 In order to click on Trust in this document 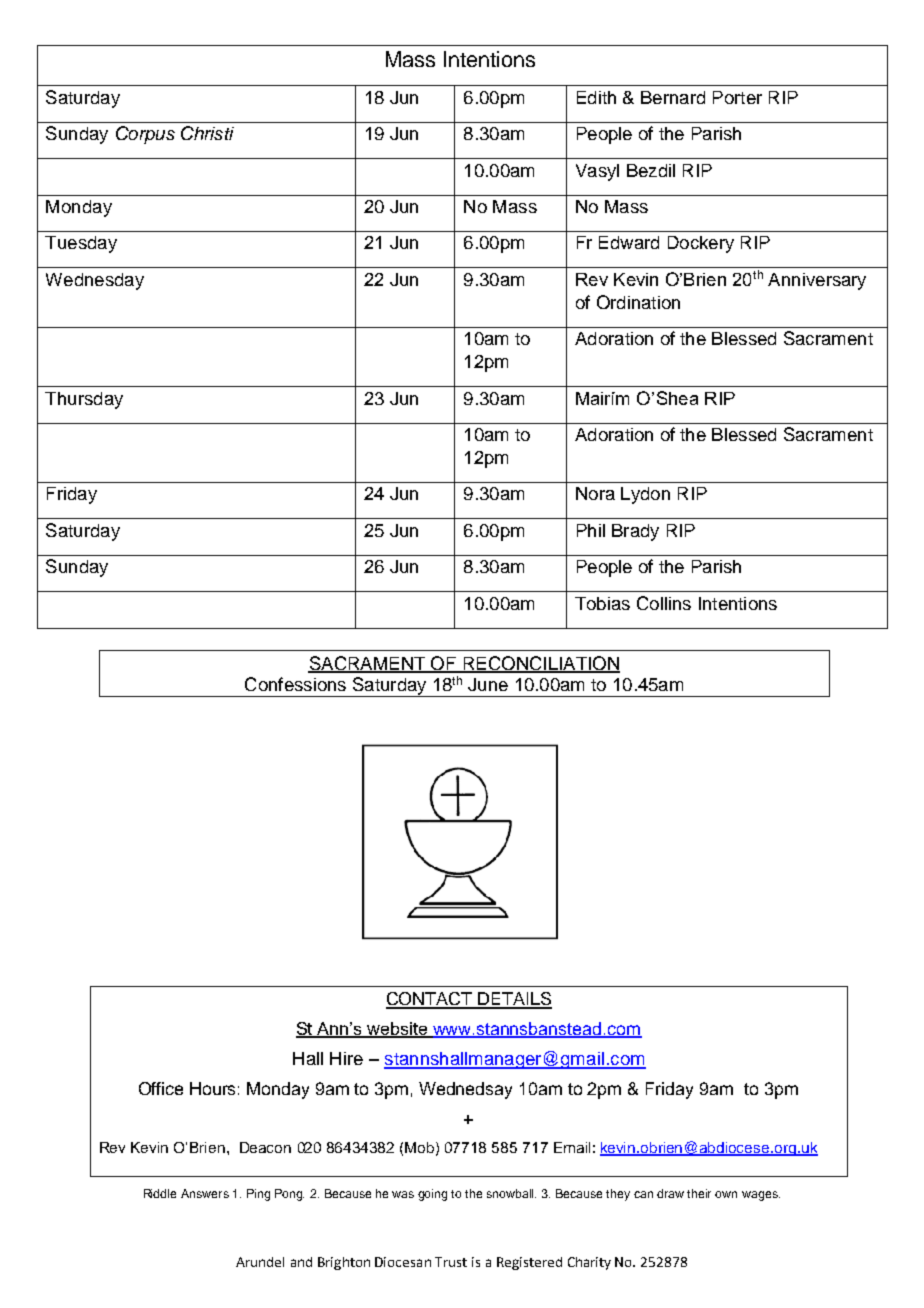, I will do `click(451, 1262)`.
